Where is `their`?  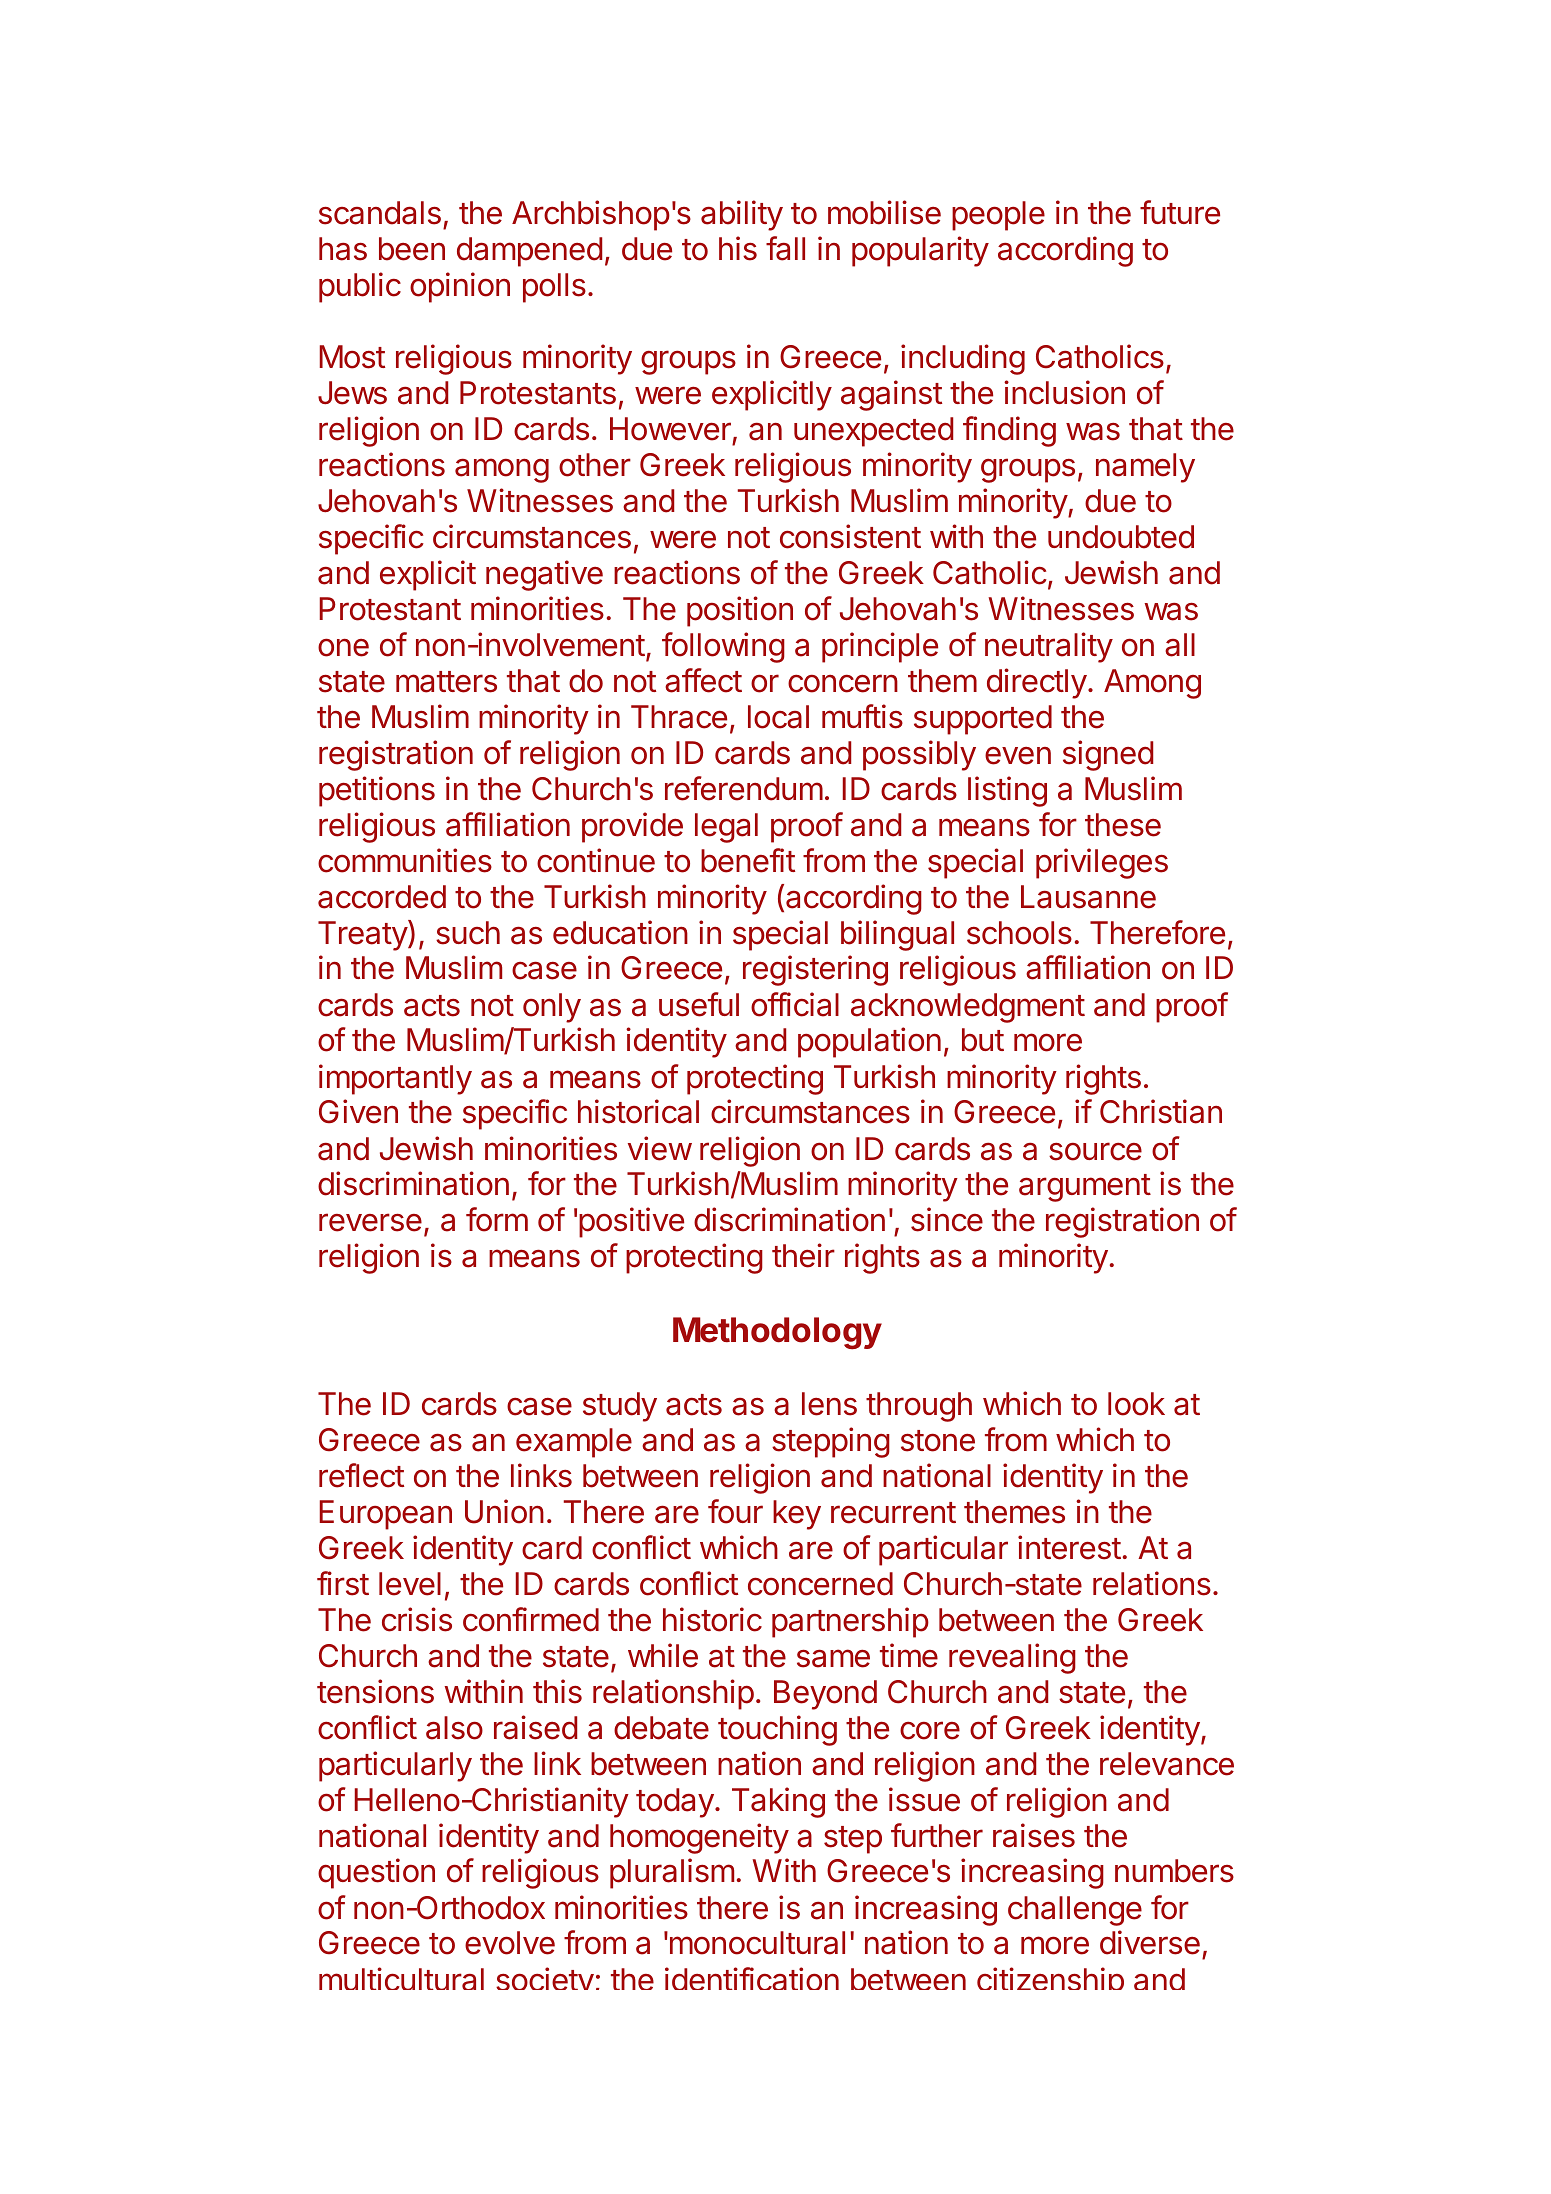
their is located at coordinates (803, 1255).
